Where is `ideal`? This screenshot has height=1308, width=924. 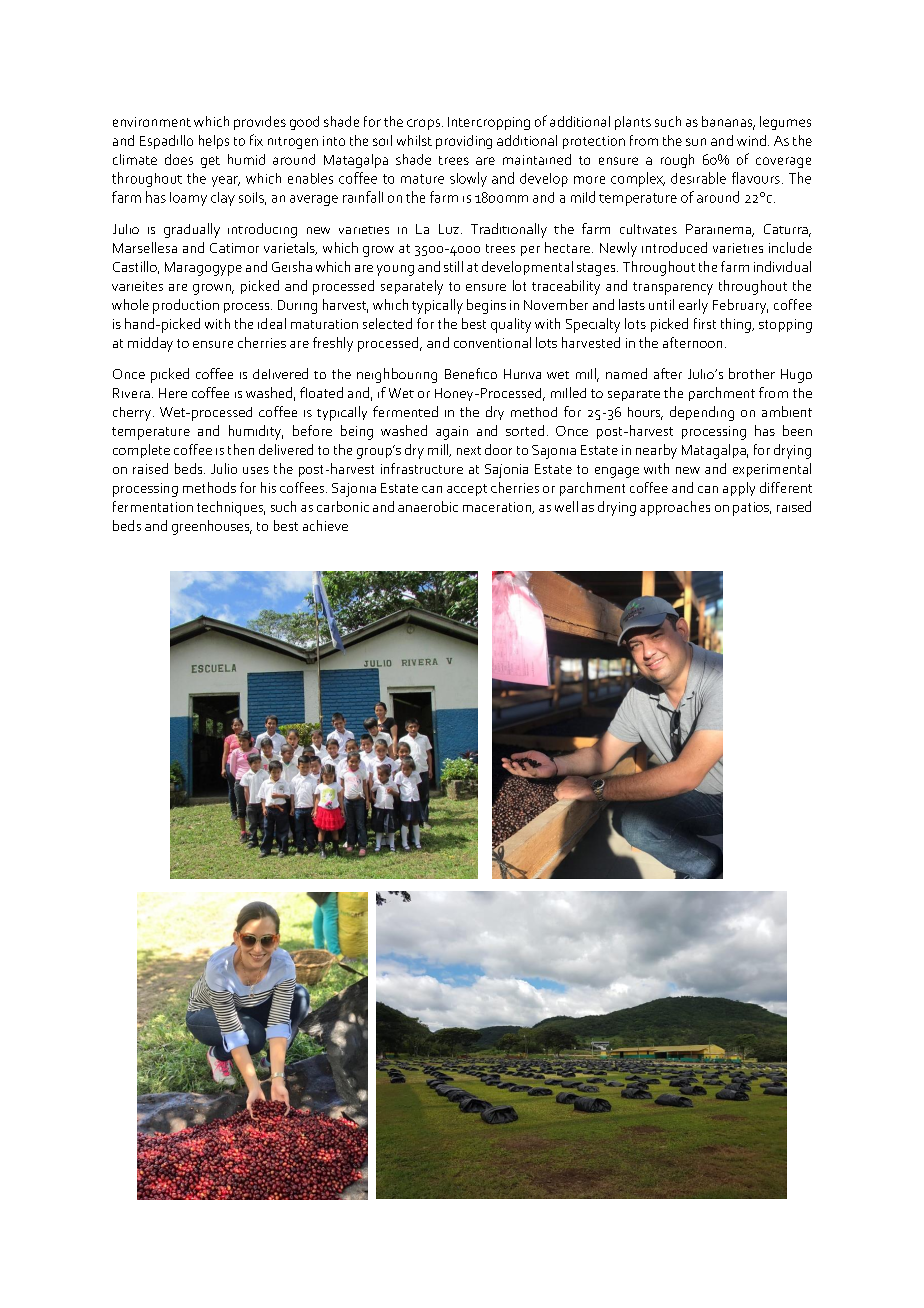 ideal is located at coordinates (272, 323).
